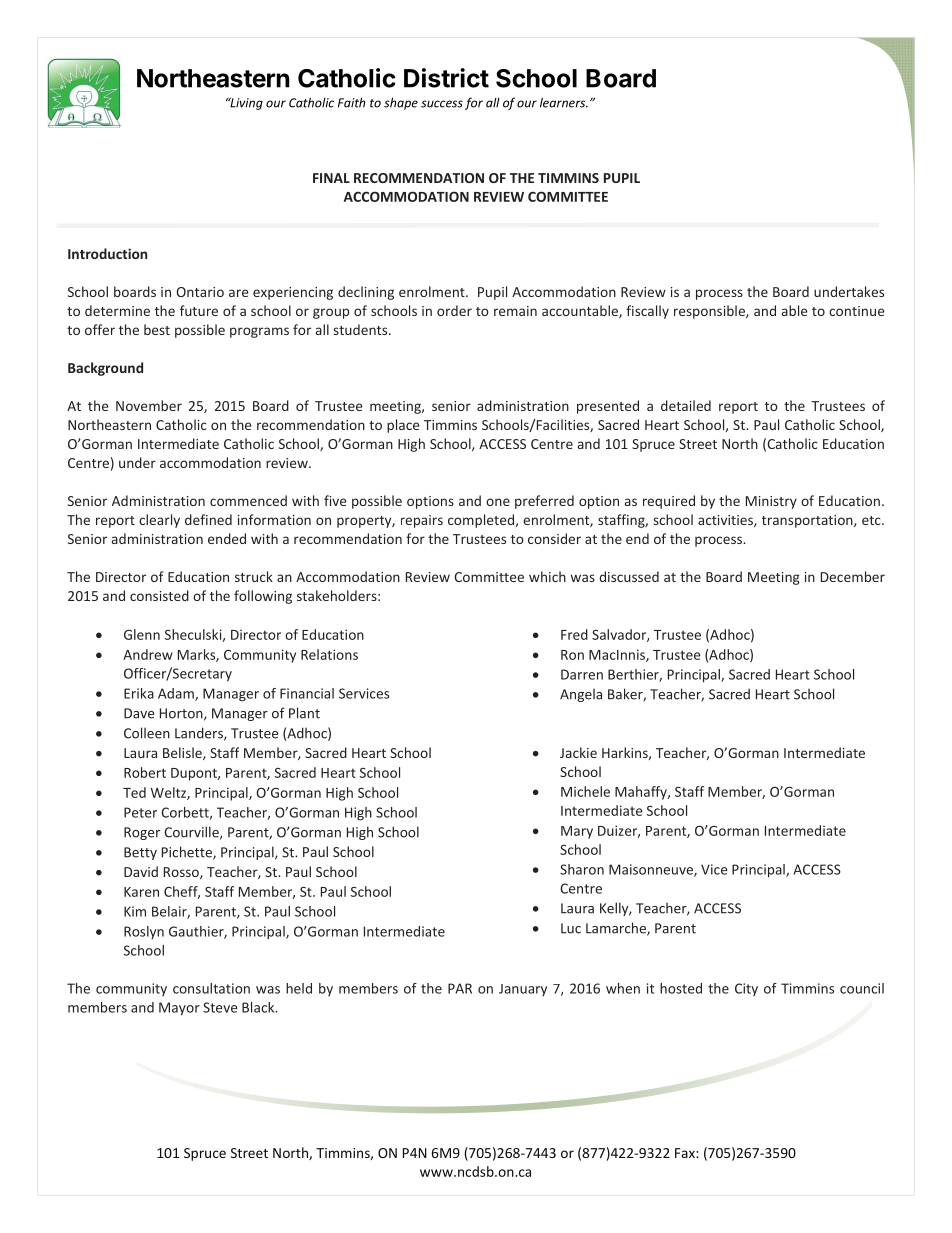 This screenshot has width=952, height=1233. Describe the element at coordinates (351, 102) in the screenshot. I see `Faith` at that location.
